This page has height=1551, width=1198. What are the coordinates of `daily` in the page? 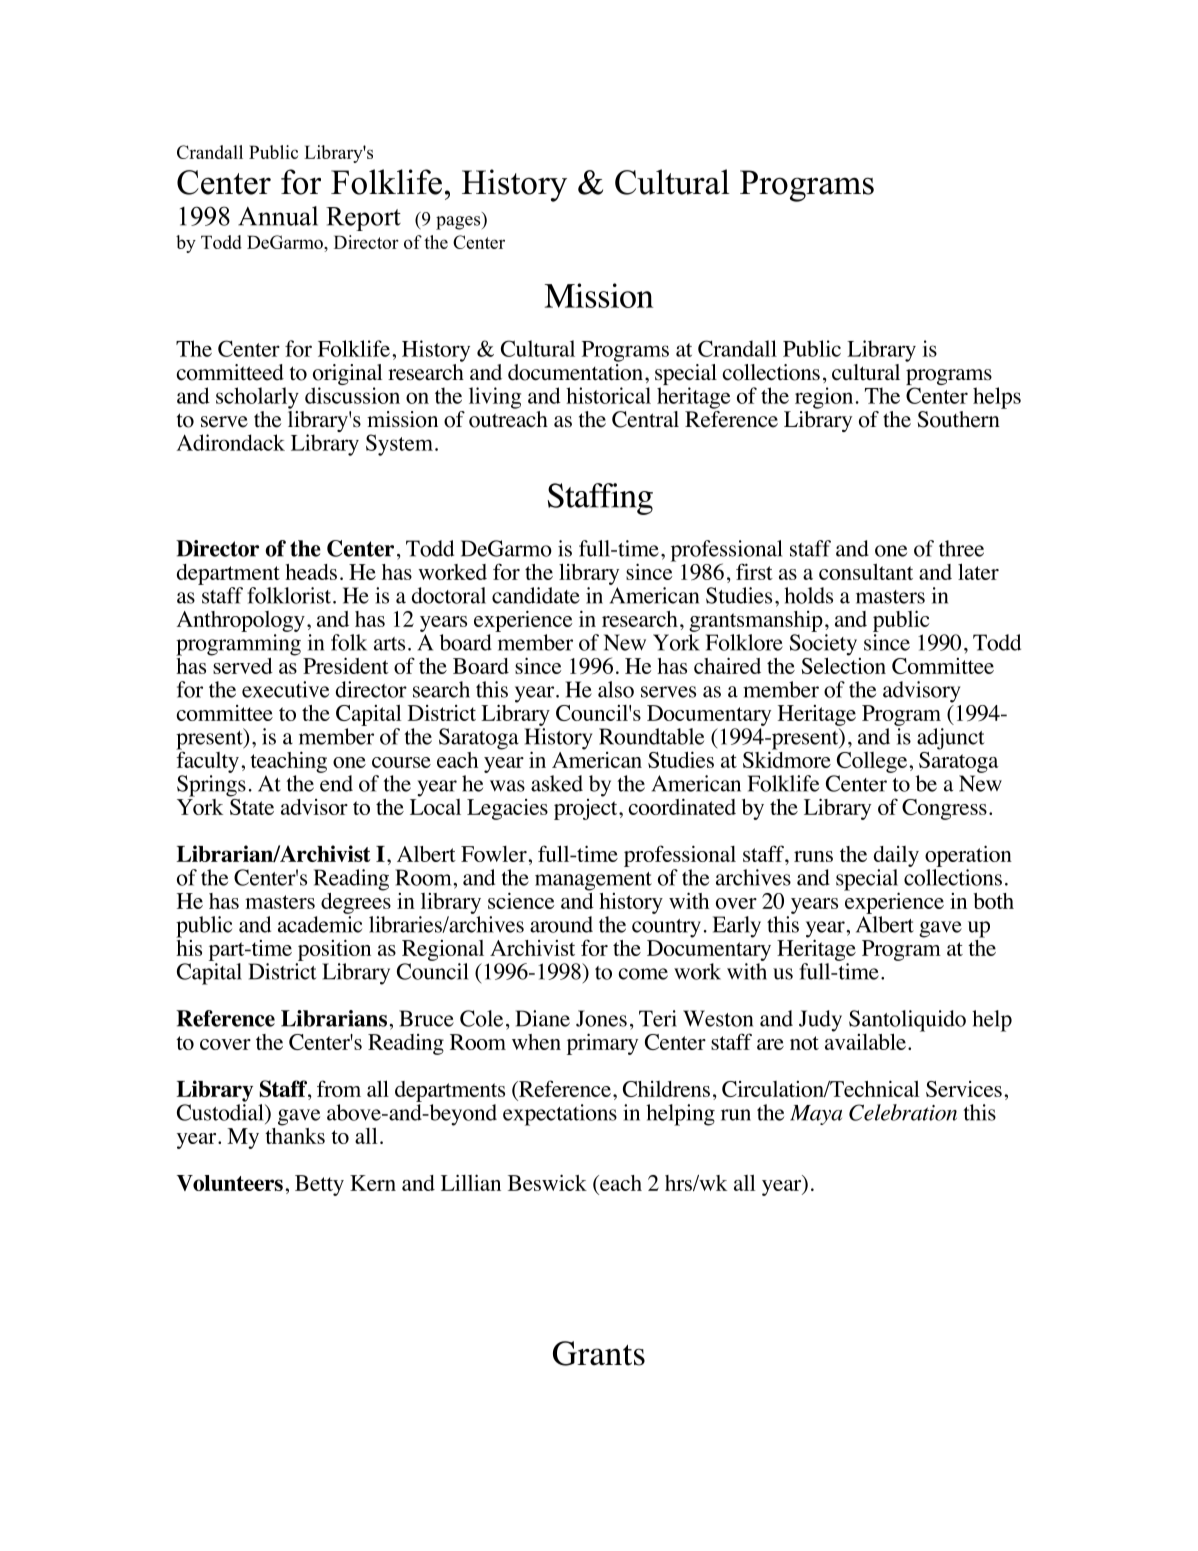 It's located at (896, 856).
